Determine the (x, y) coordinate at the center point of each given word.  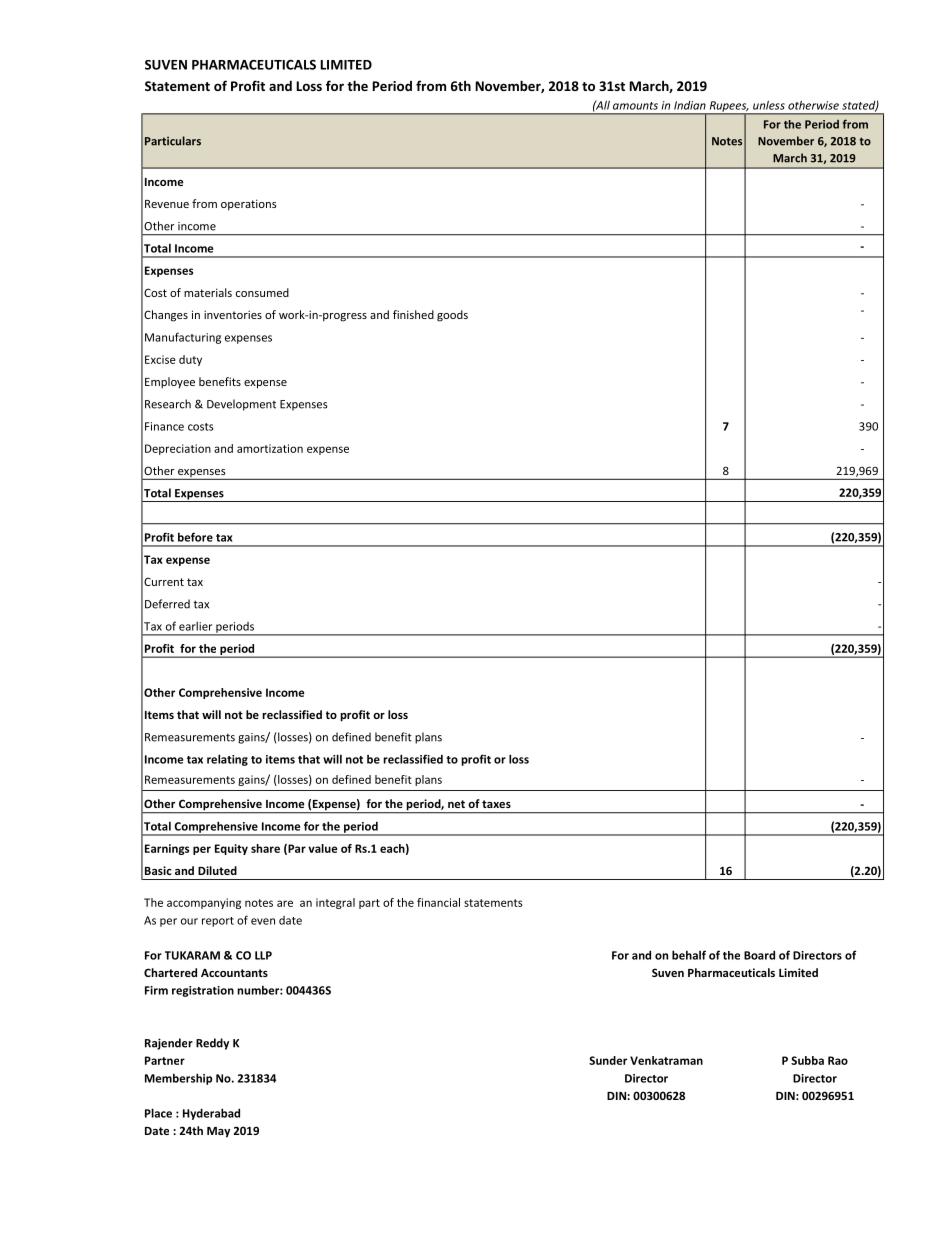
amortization (270, 448)
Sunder (608, 1060)
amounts (635, 106)
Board (759, 955)
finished (413, 314)
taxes (496, 804)
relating (227, 760)
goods (452, 316)
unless (769, 105)
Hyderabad (211, 1114)
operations (249, 205)
